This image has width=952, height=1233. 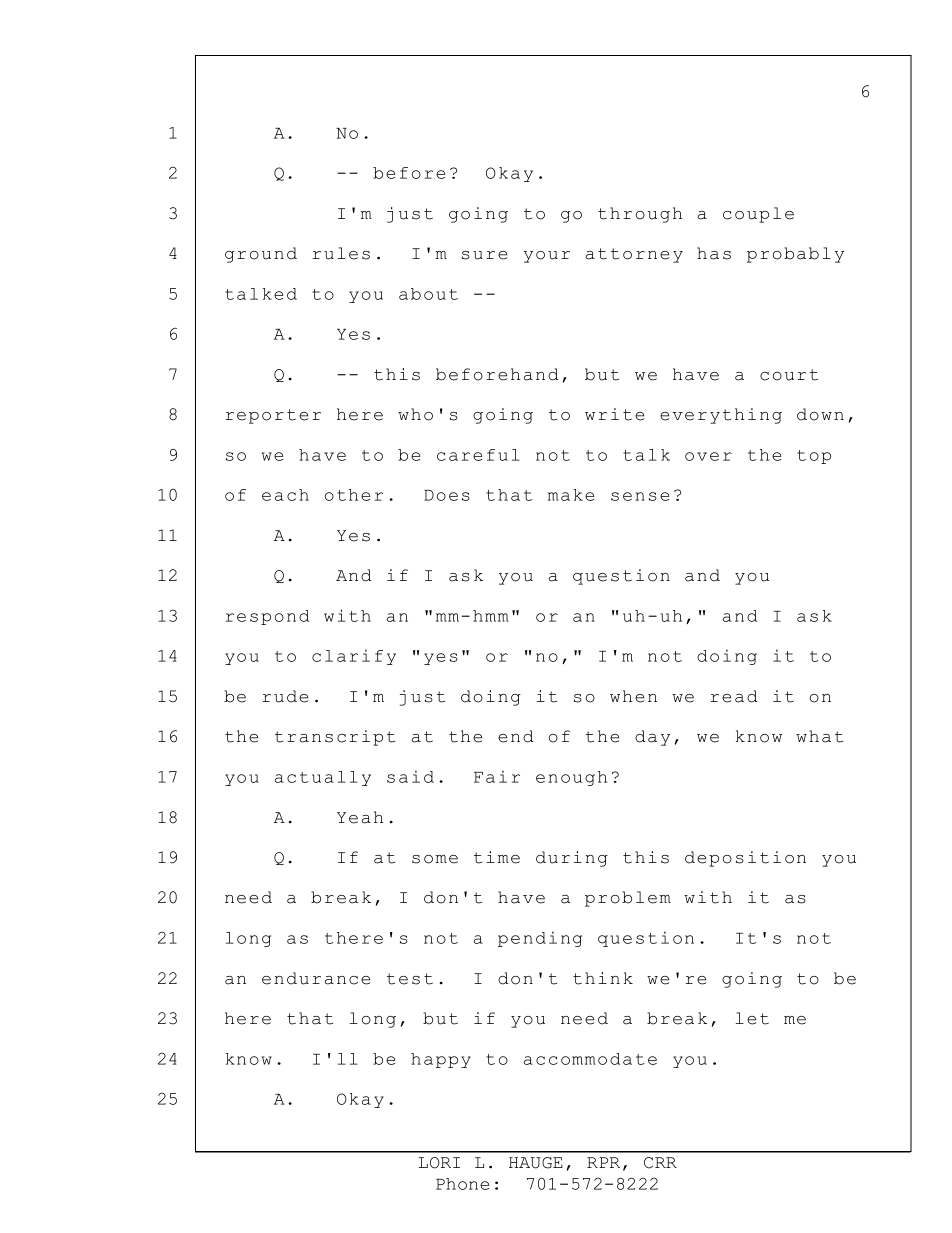 I want to click on rude, so click(x=285, y=696).
